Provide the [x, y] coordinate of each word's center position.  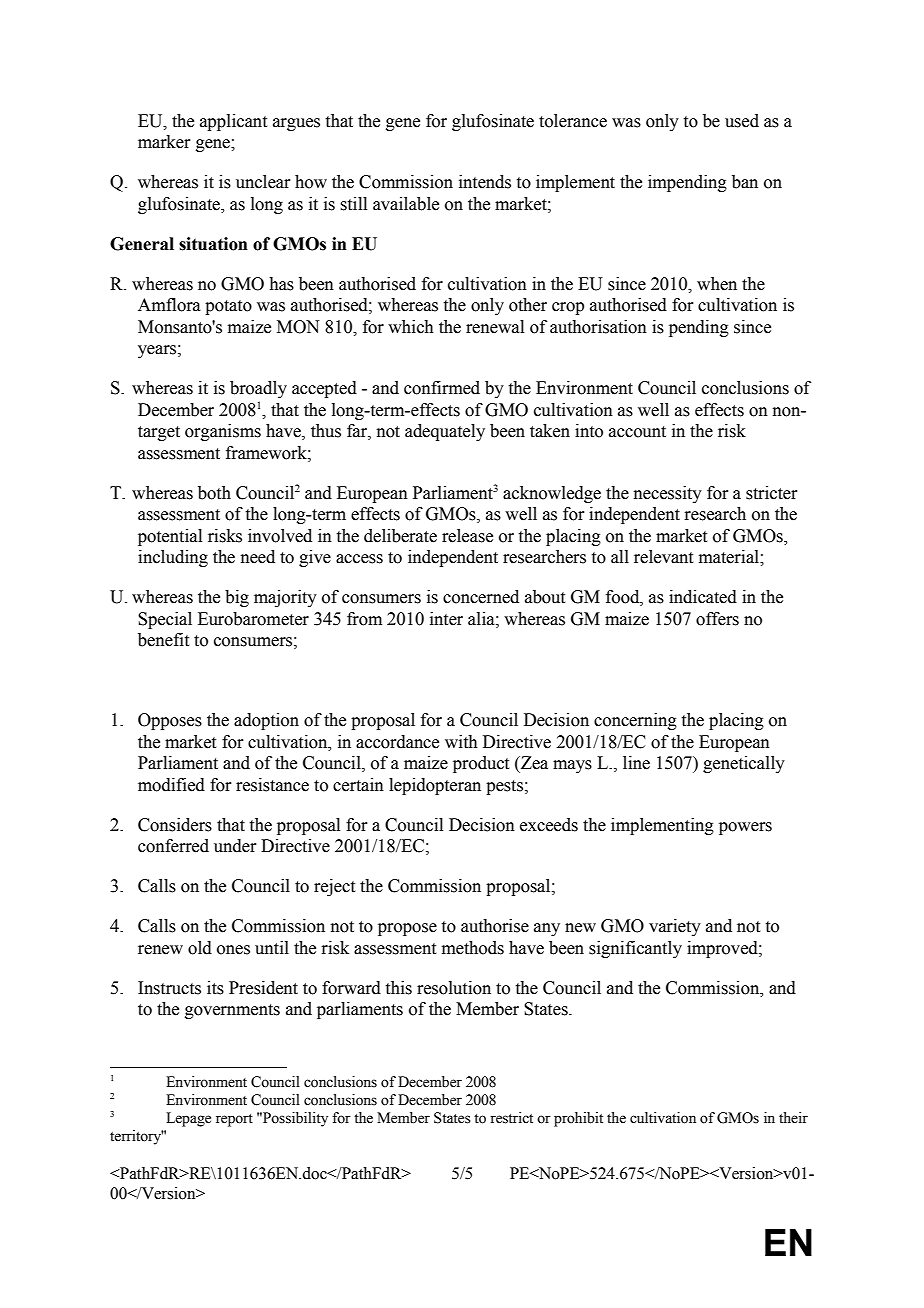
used [742, 121]
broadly [258, 389]
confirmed [442, 388]
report [234, 1120]
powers [745, 828]
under [235, 846]
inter [446, 619]
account [637, 432]
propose [407, 929]
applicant [233, 122]
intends [485, 182]
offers [717, 619]
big [237, 598]
